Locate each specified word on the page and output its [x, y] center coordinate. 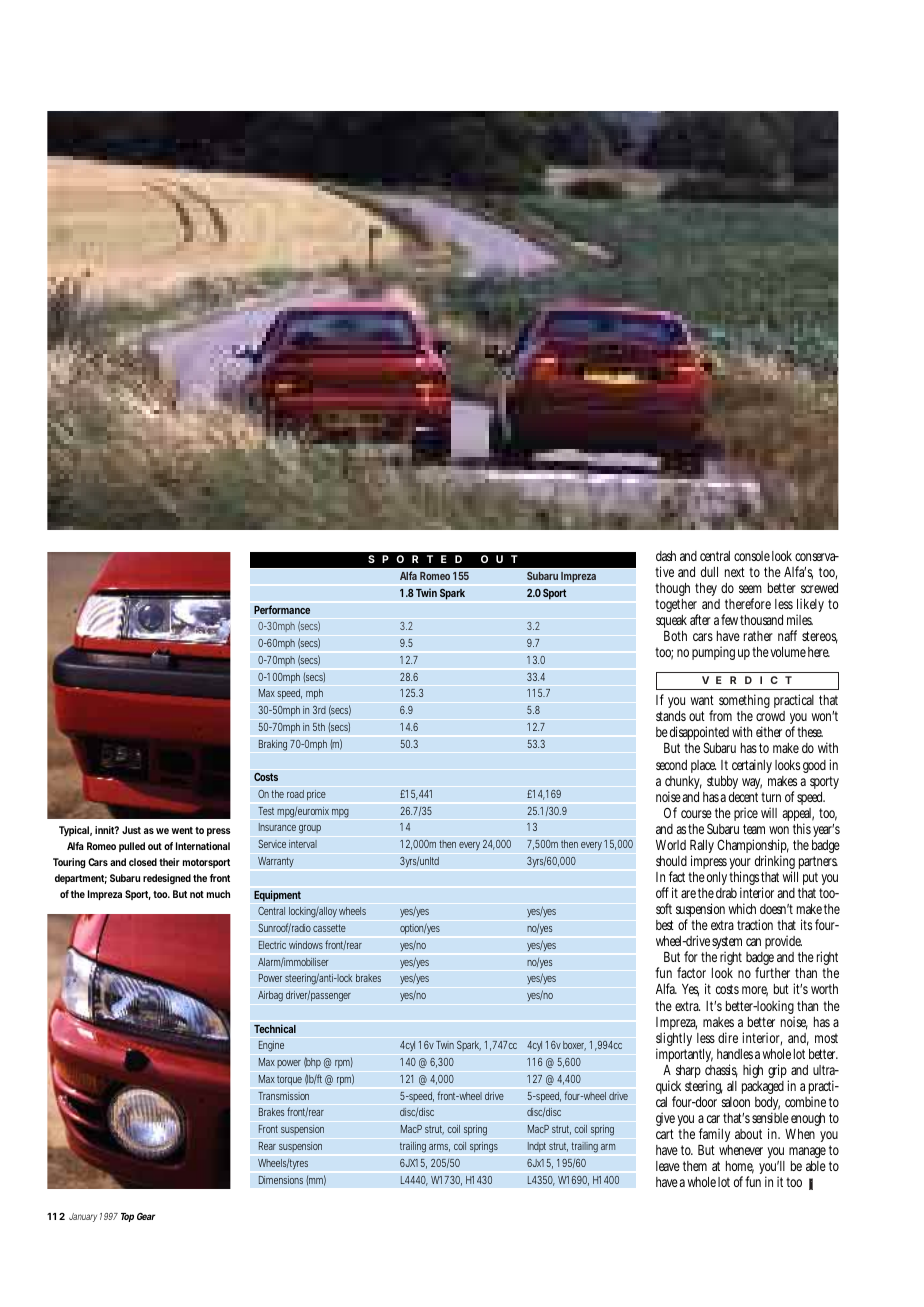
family [714, 1137]
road [295, 794]
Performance [282, 609]
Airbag [270, 996]
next [735, 572]
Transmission [283, 1096]
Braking [275, 745]
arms [439, 1148]
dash [666, 556]
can [753, 942]
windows [307, 945]
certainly [752, 766]
